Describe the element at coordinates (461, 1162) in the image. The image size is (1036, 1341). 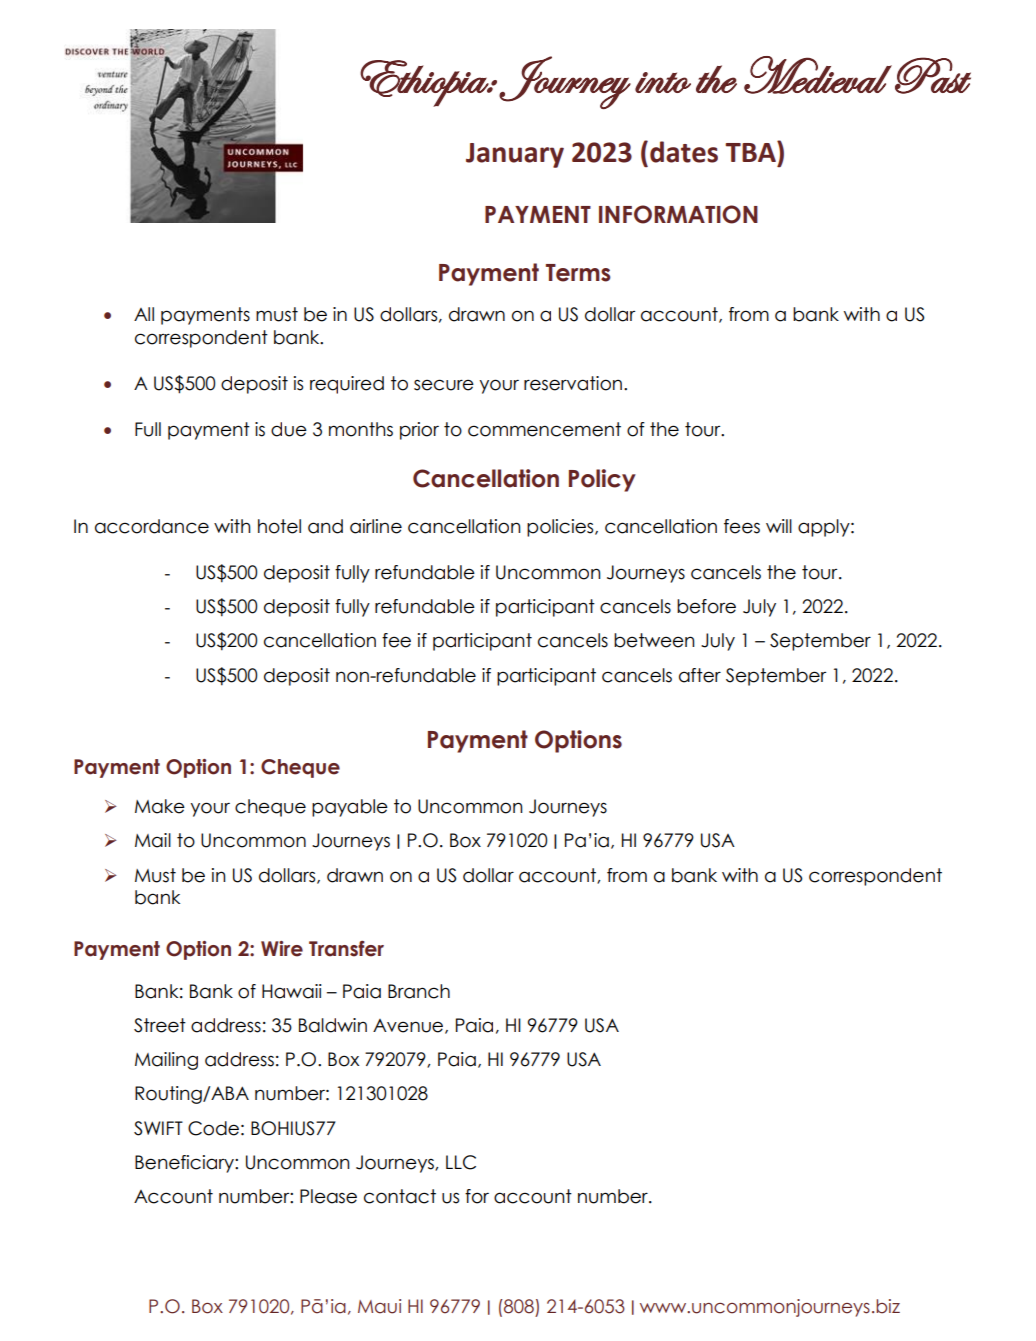
I see `LLC` at that location.
